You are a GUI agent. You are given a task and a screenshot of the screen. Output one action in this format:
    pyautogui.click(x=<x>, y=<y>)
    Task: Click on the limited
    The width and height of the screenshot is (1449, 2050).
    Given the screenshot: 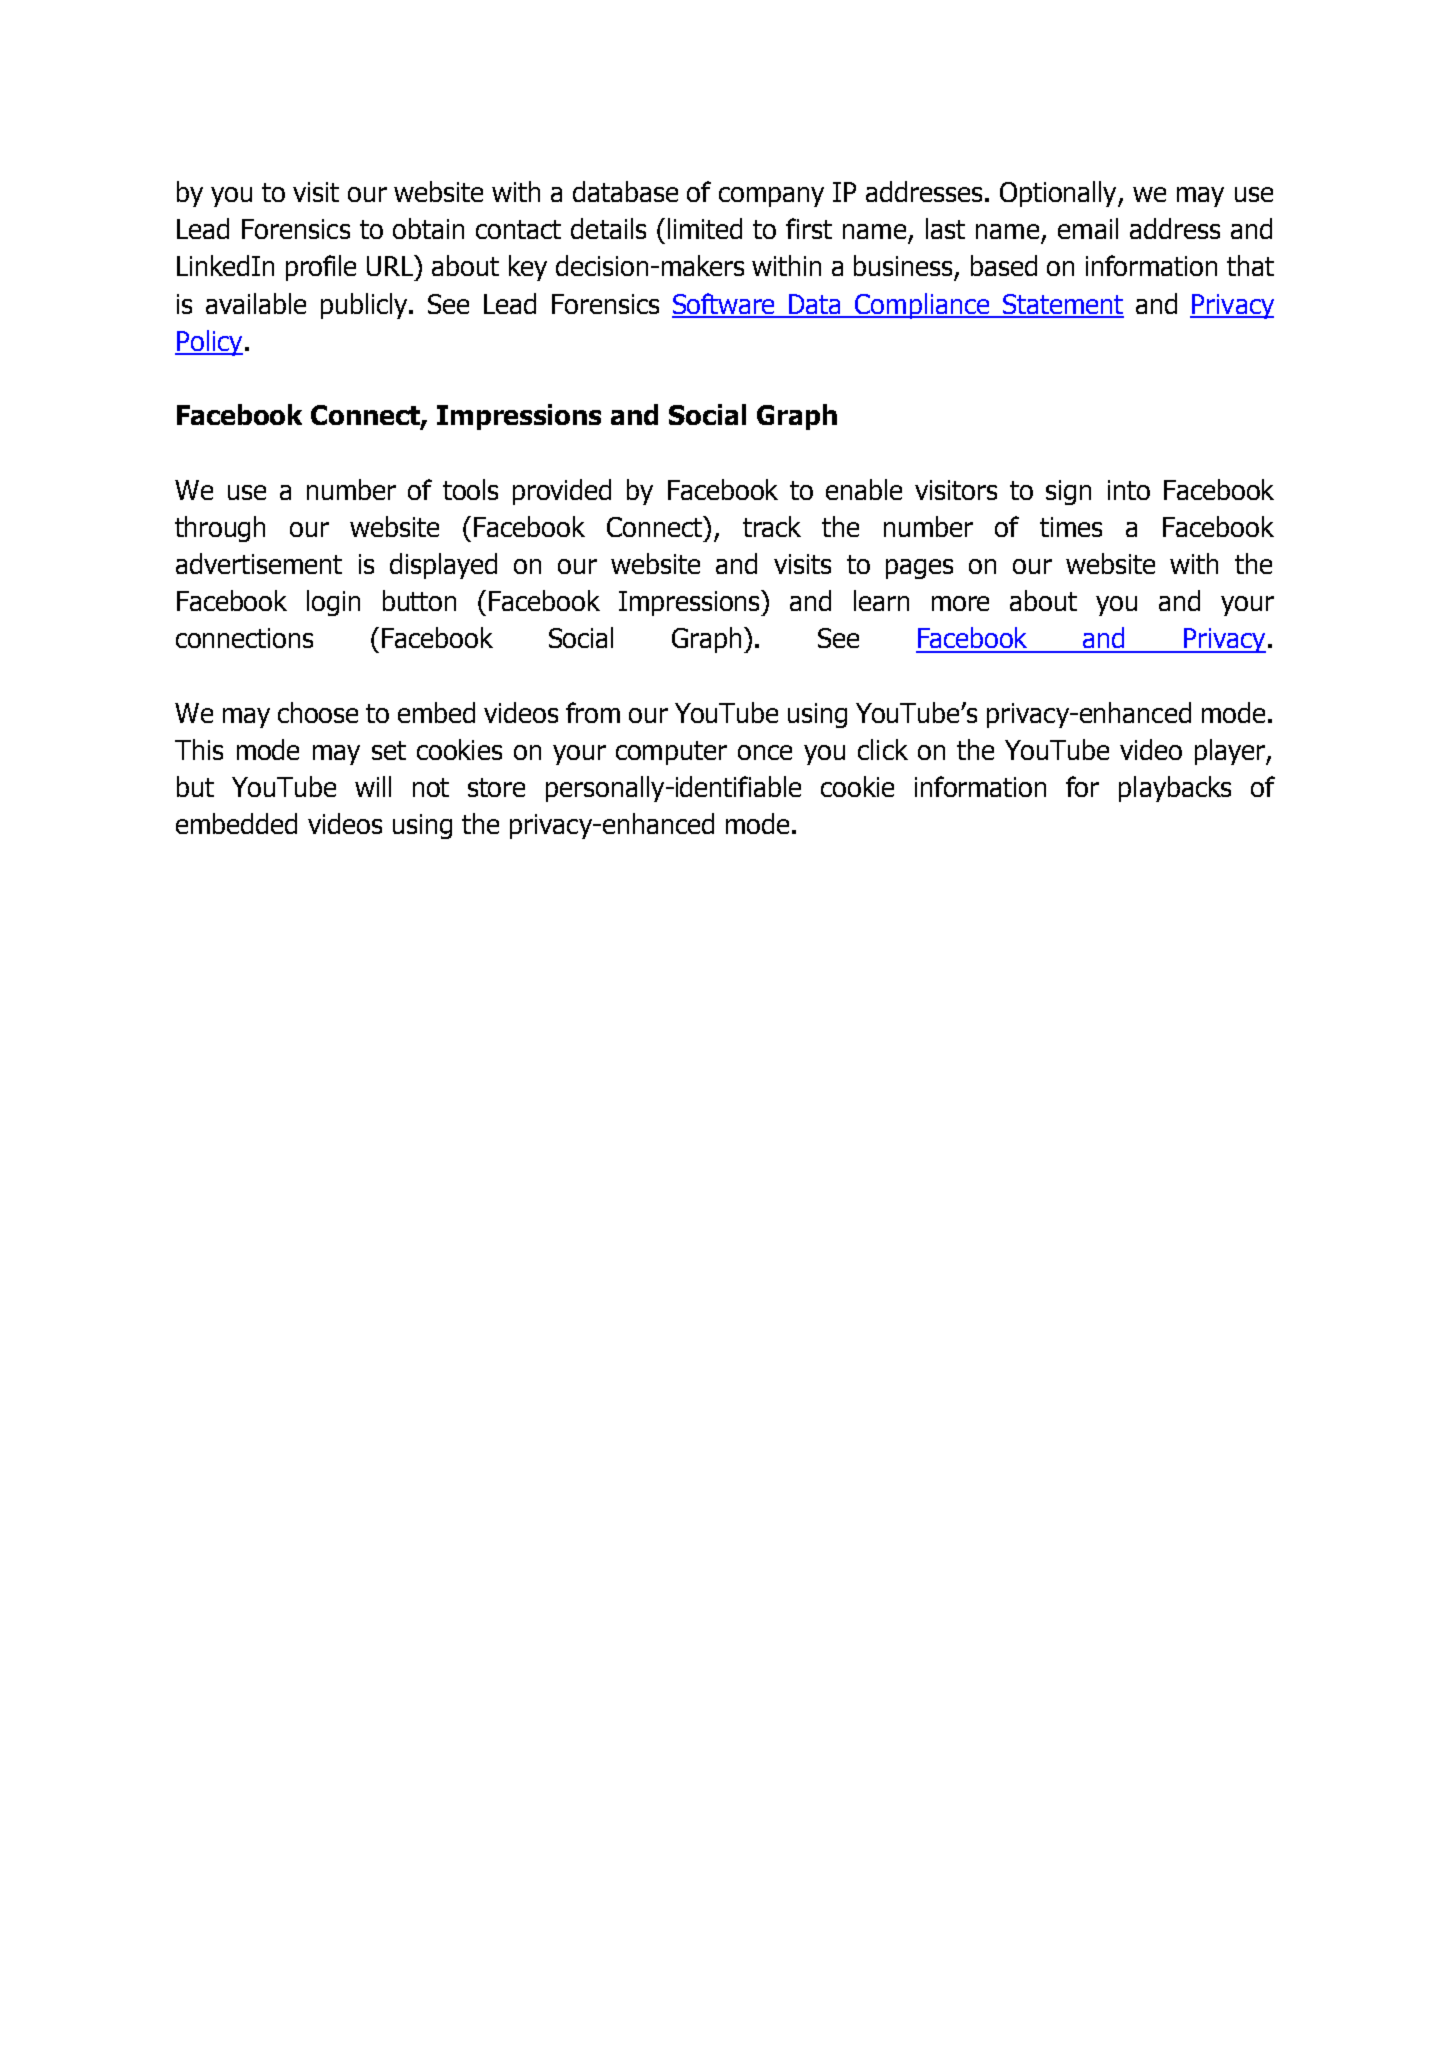 What is the action you would take?
    pyautogui.click(x=705, y=228)
